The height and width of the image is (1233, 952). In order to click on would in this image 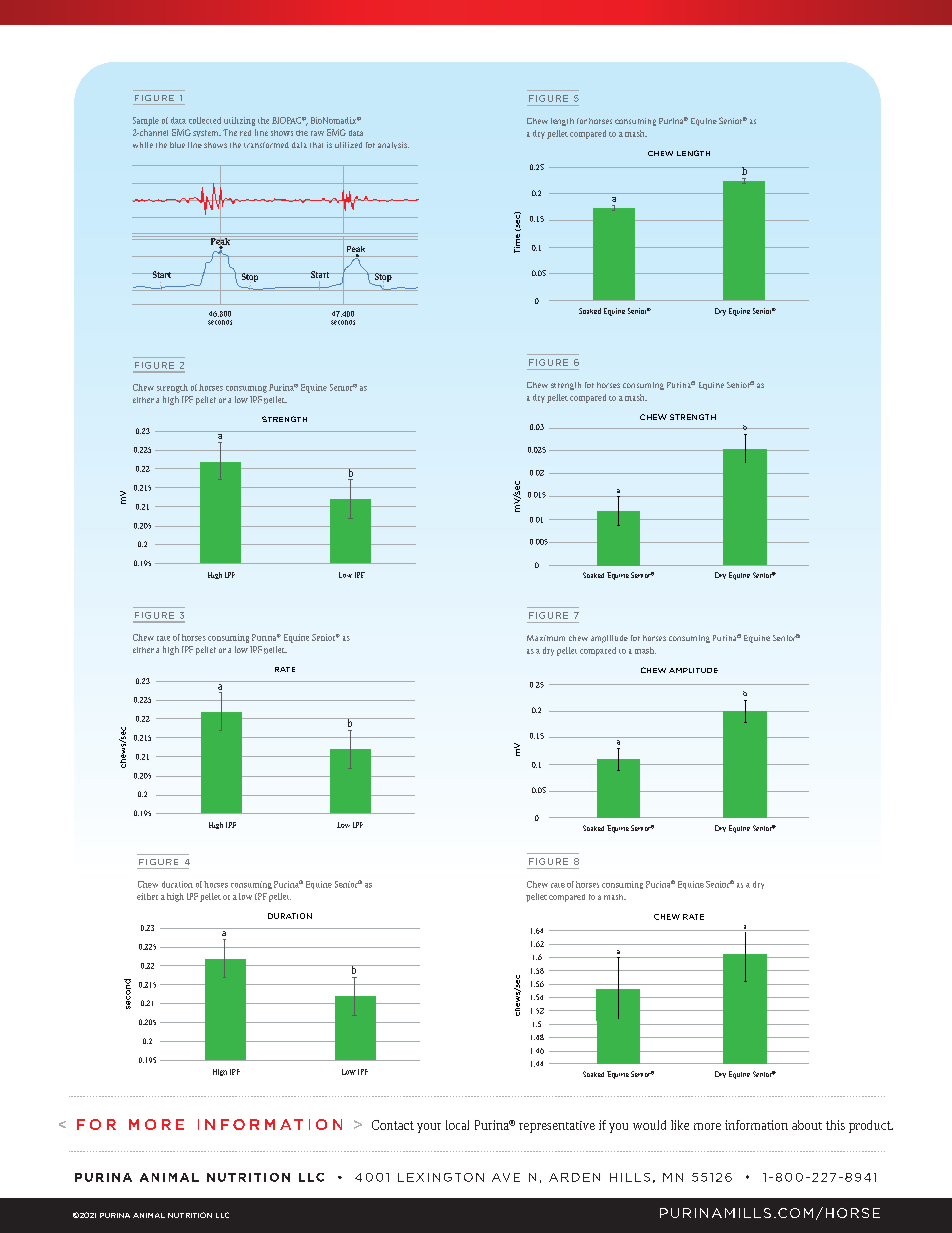, I will do `click(649, 1125)`.
